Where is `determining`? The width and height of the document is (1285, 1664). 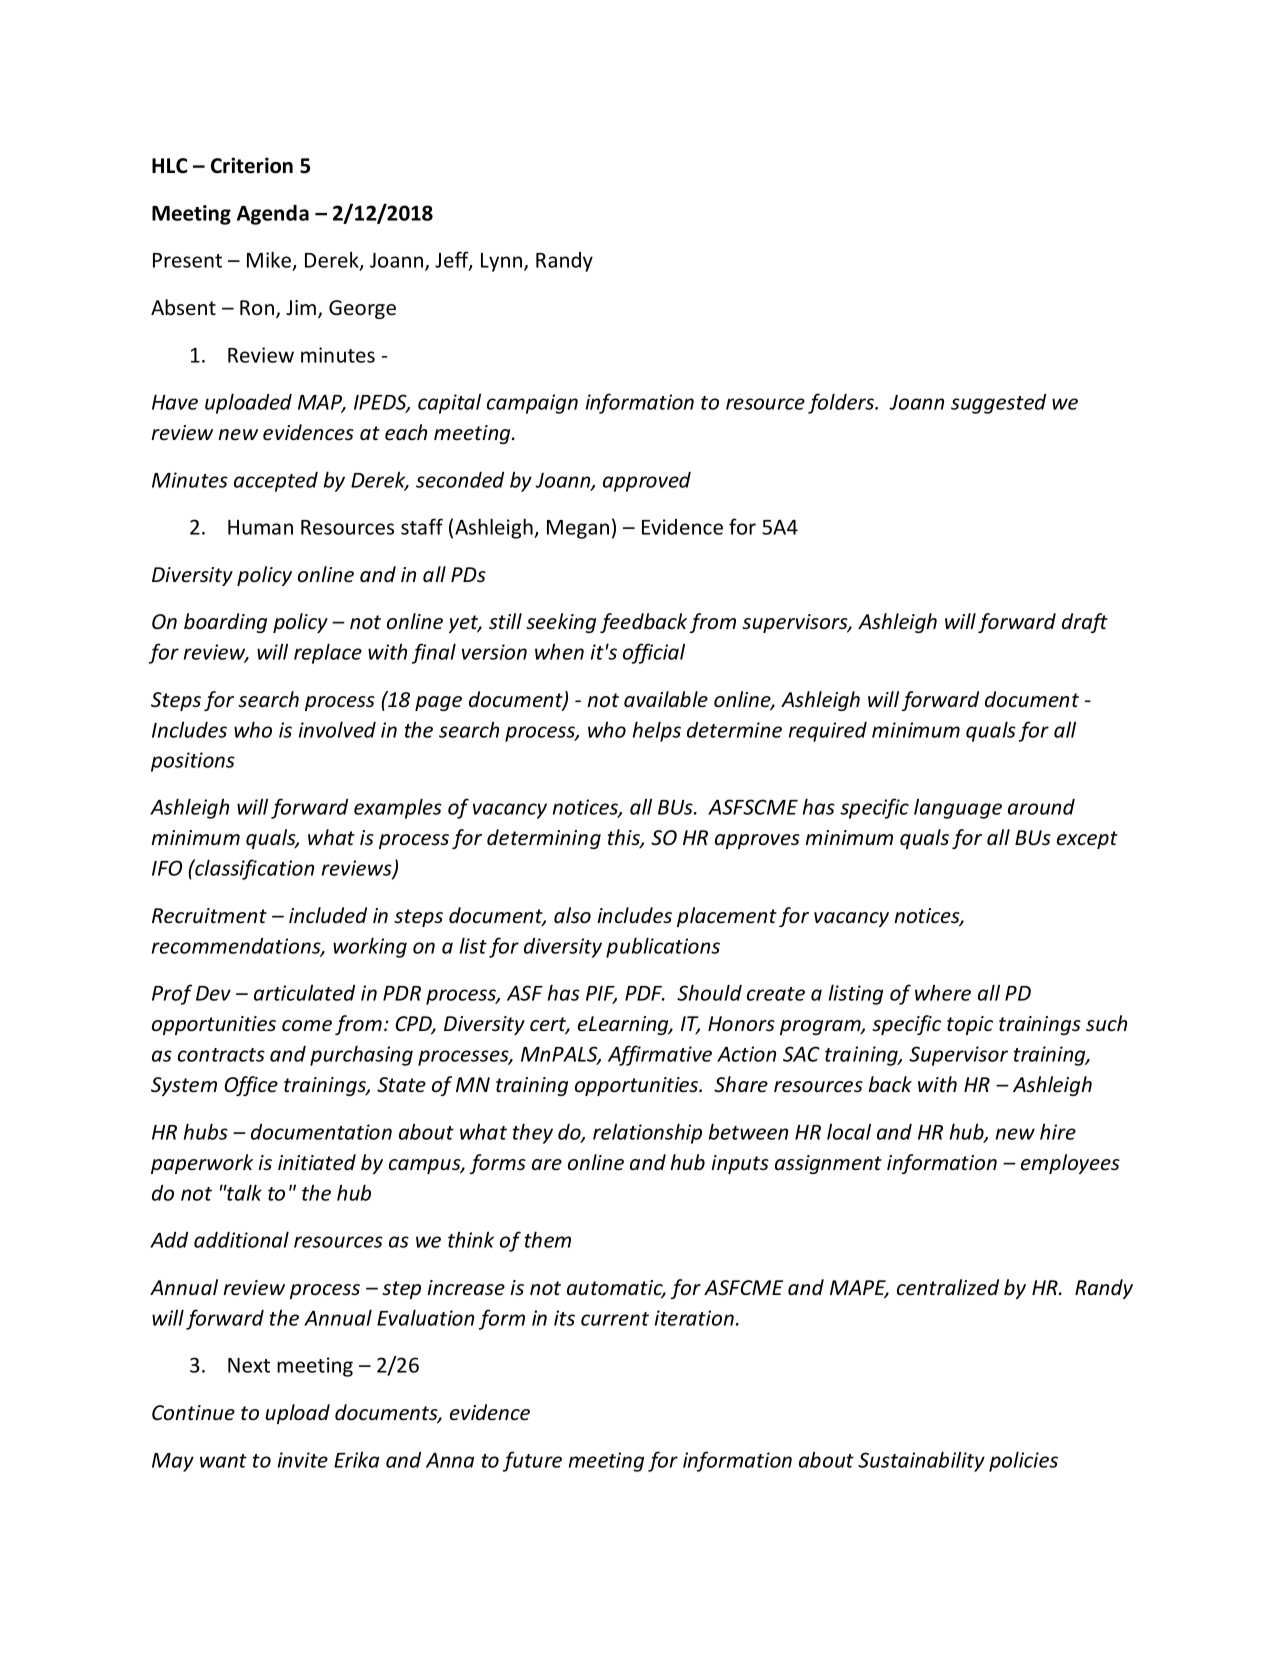 determining is located at coordinates (544, 839).
